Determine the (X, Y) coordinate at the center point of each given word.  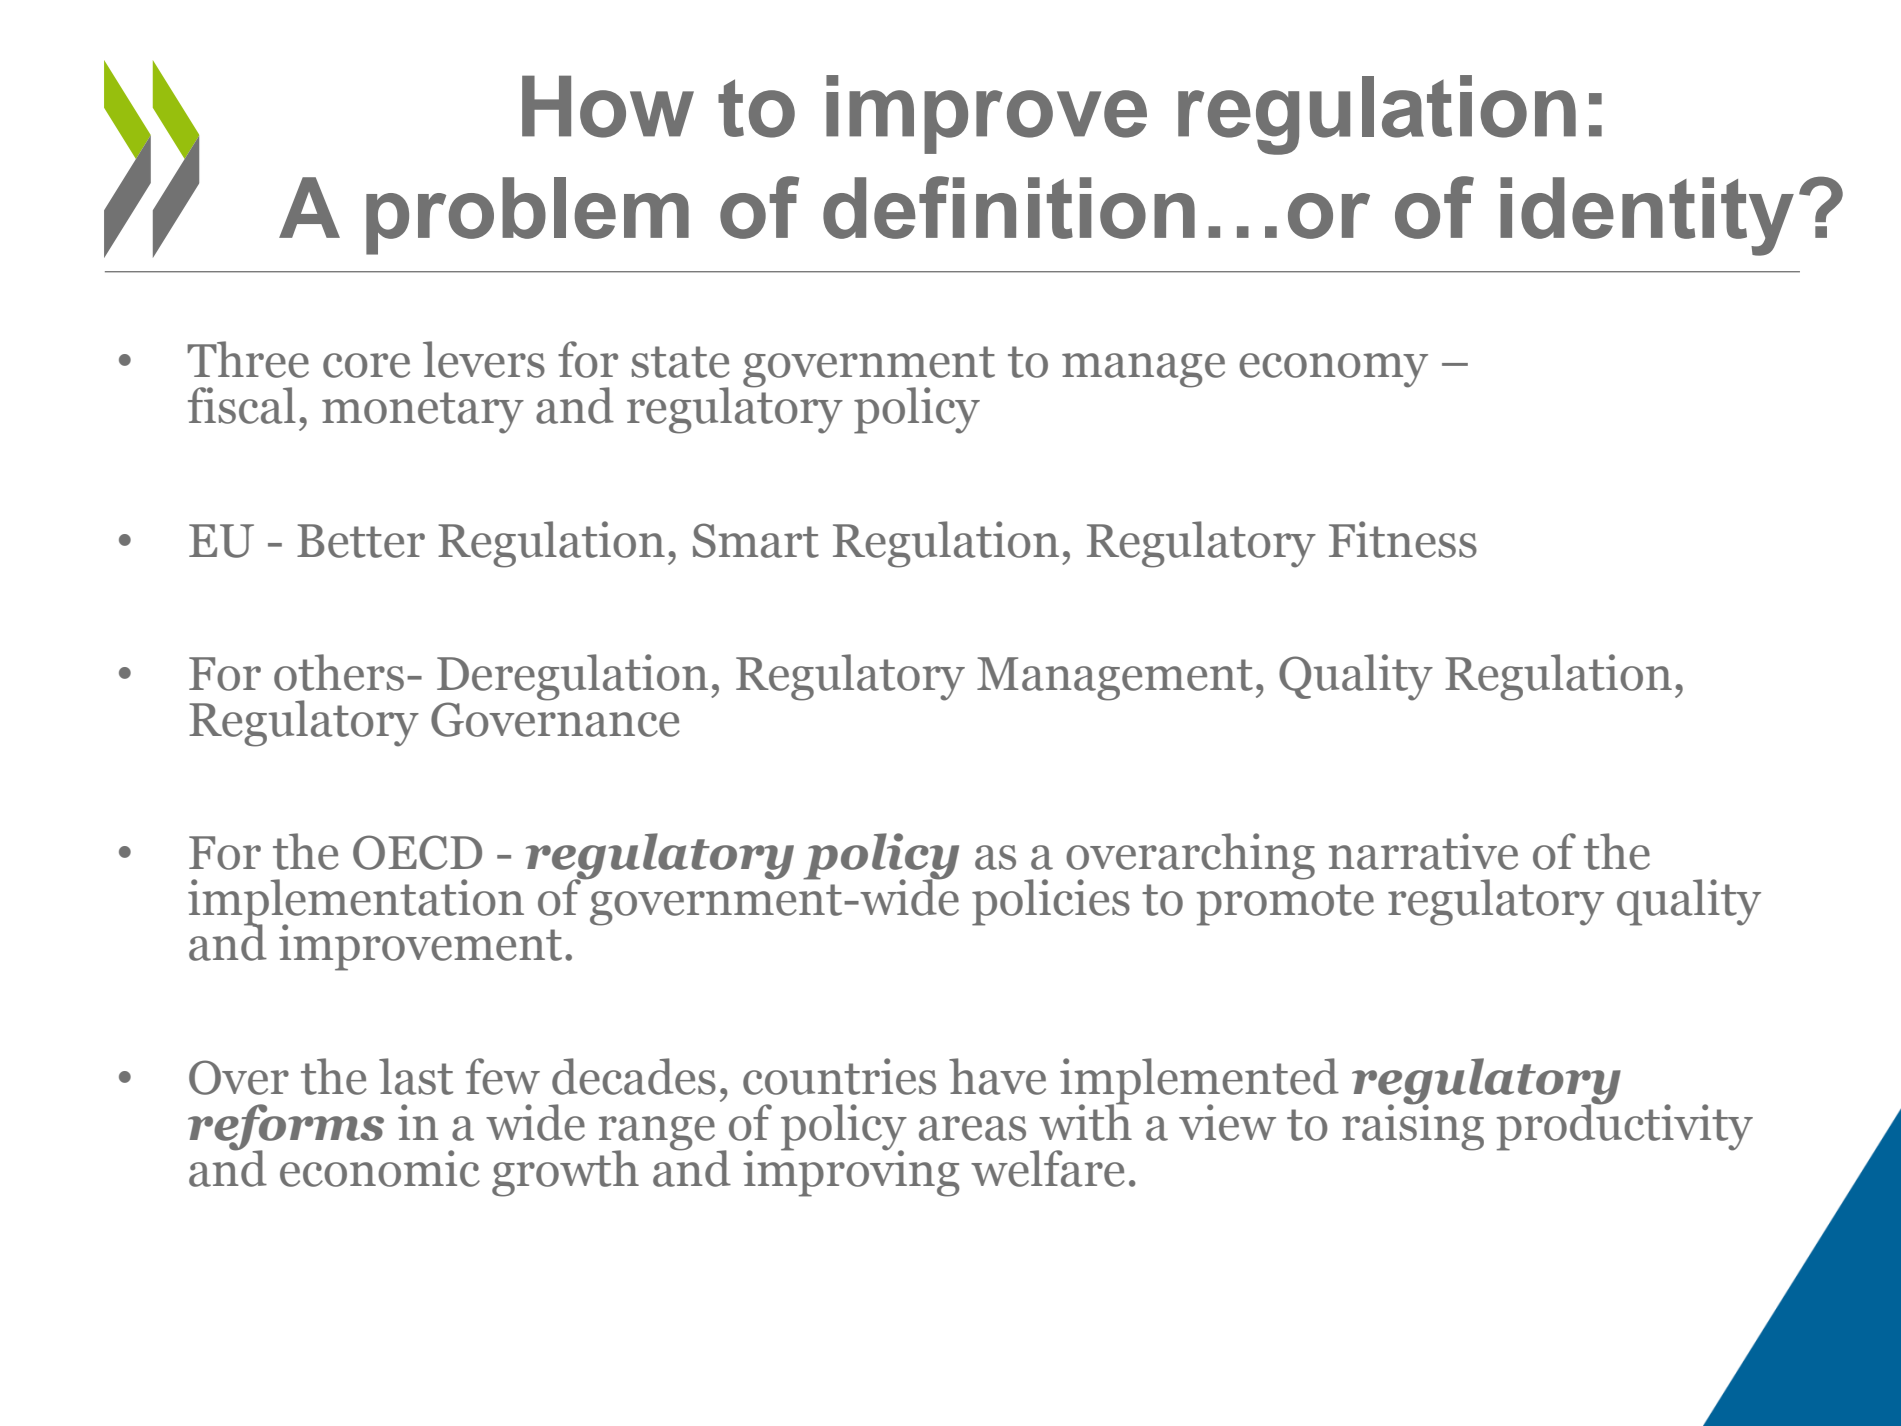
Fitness (1403, 539)
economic (380, 1168)
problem (527, 216)
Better (361, 541)
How (608, 106)
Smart (756, 540)
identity (1647, 216)
